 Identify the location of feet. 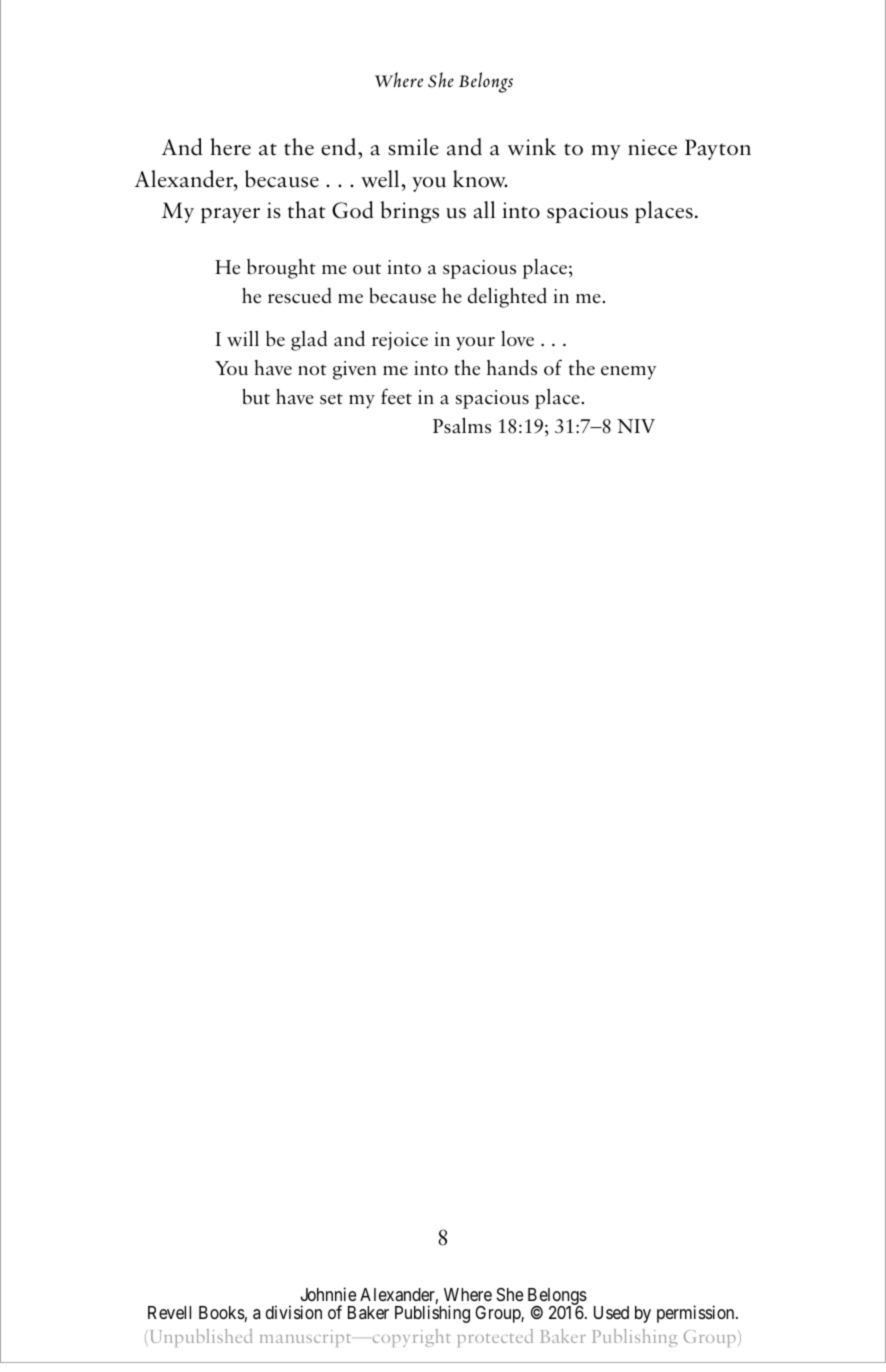
(396, 396).
